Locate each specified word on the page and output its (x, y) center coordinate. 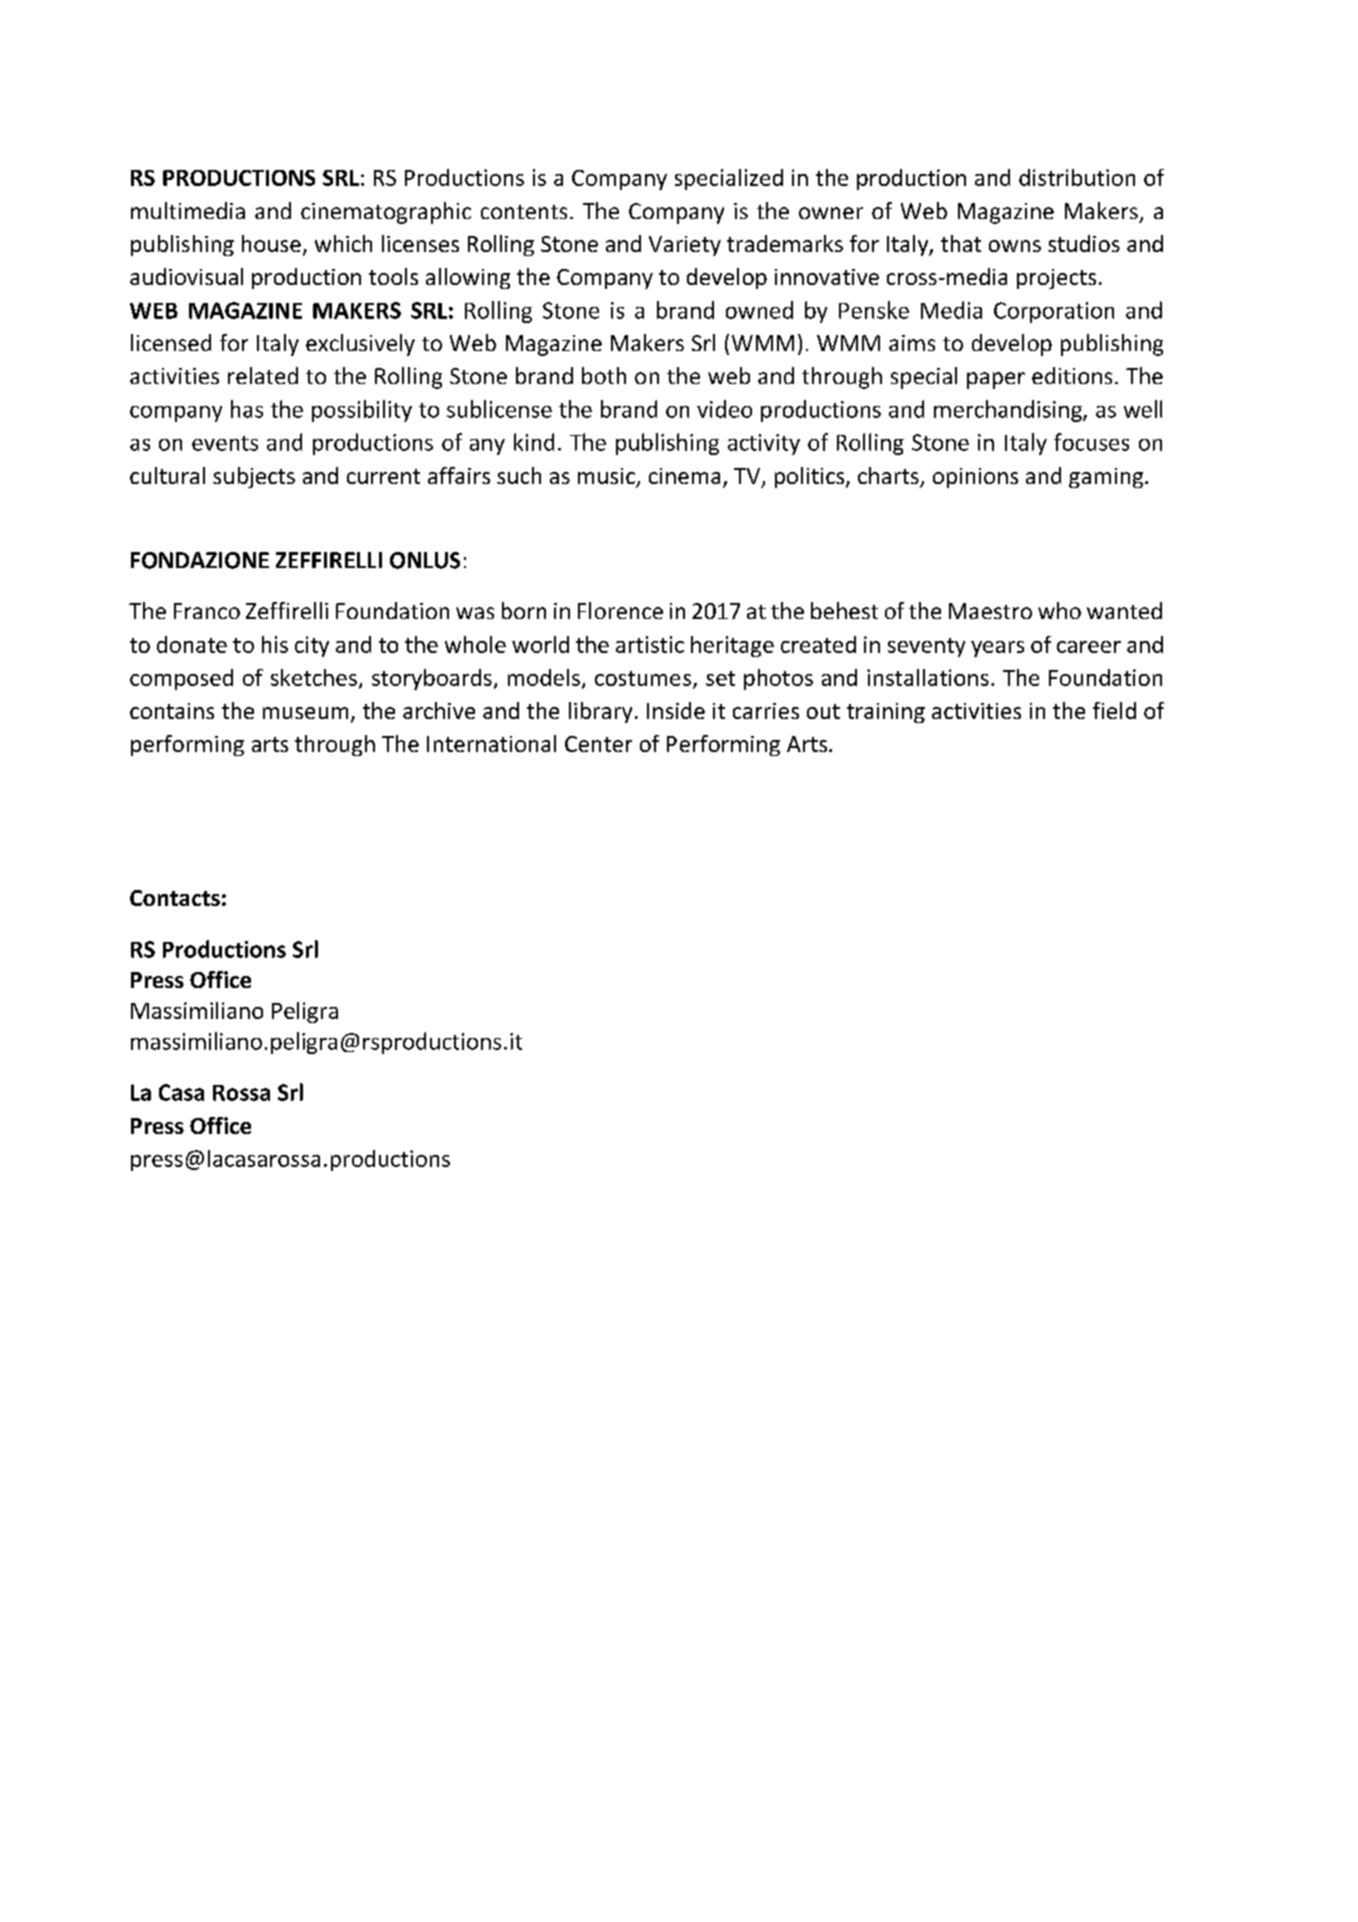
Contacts (175, 898)
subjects (254, 477)
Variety (685, 246)
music (608, 477)
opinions (975, 478)
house (271, 243)
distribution (1077, 177)
